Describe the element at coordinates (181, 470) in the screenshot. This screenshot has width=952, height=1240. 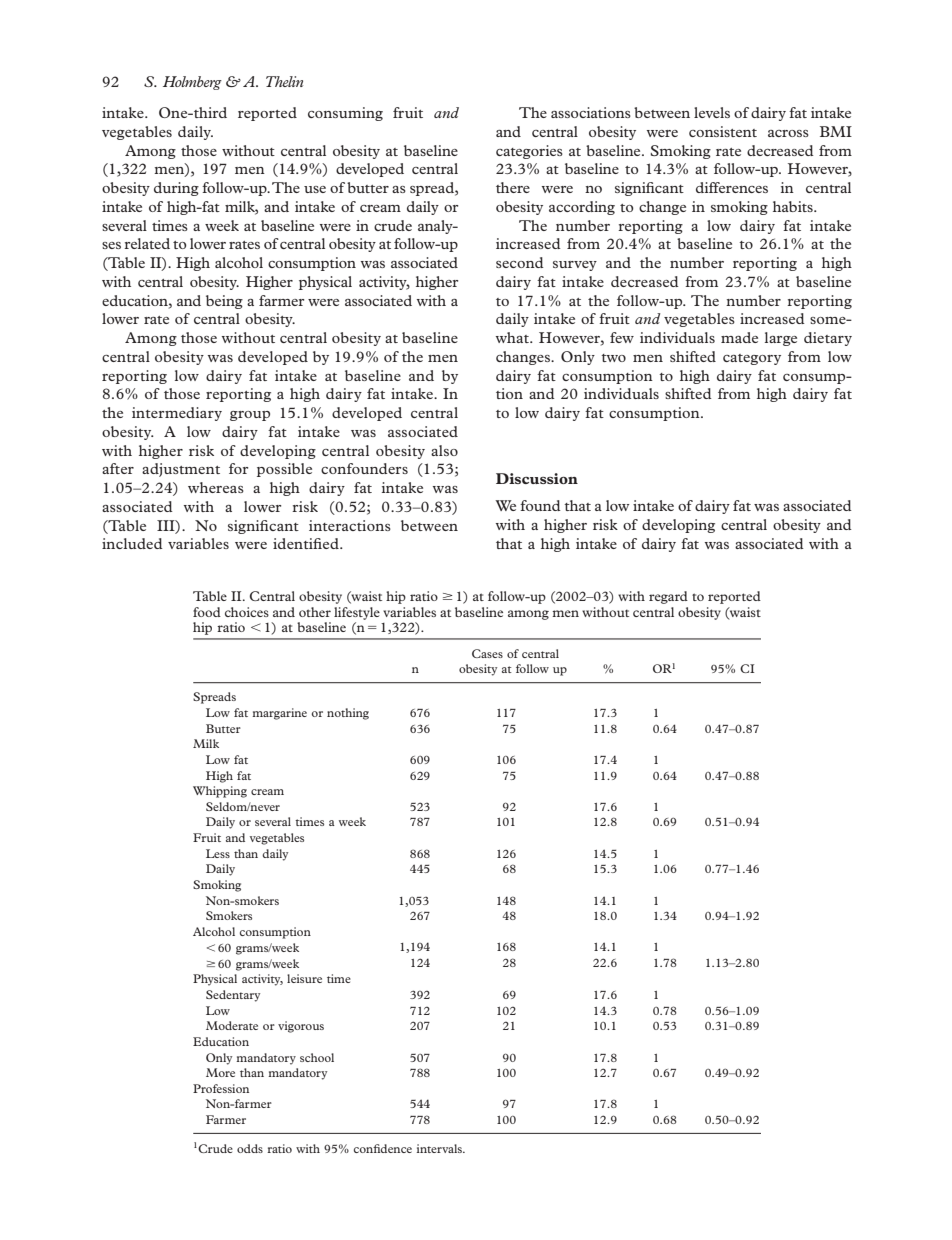
I see `adjustment` at that location.
